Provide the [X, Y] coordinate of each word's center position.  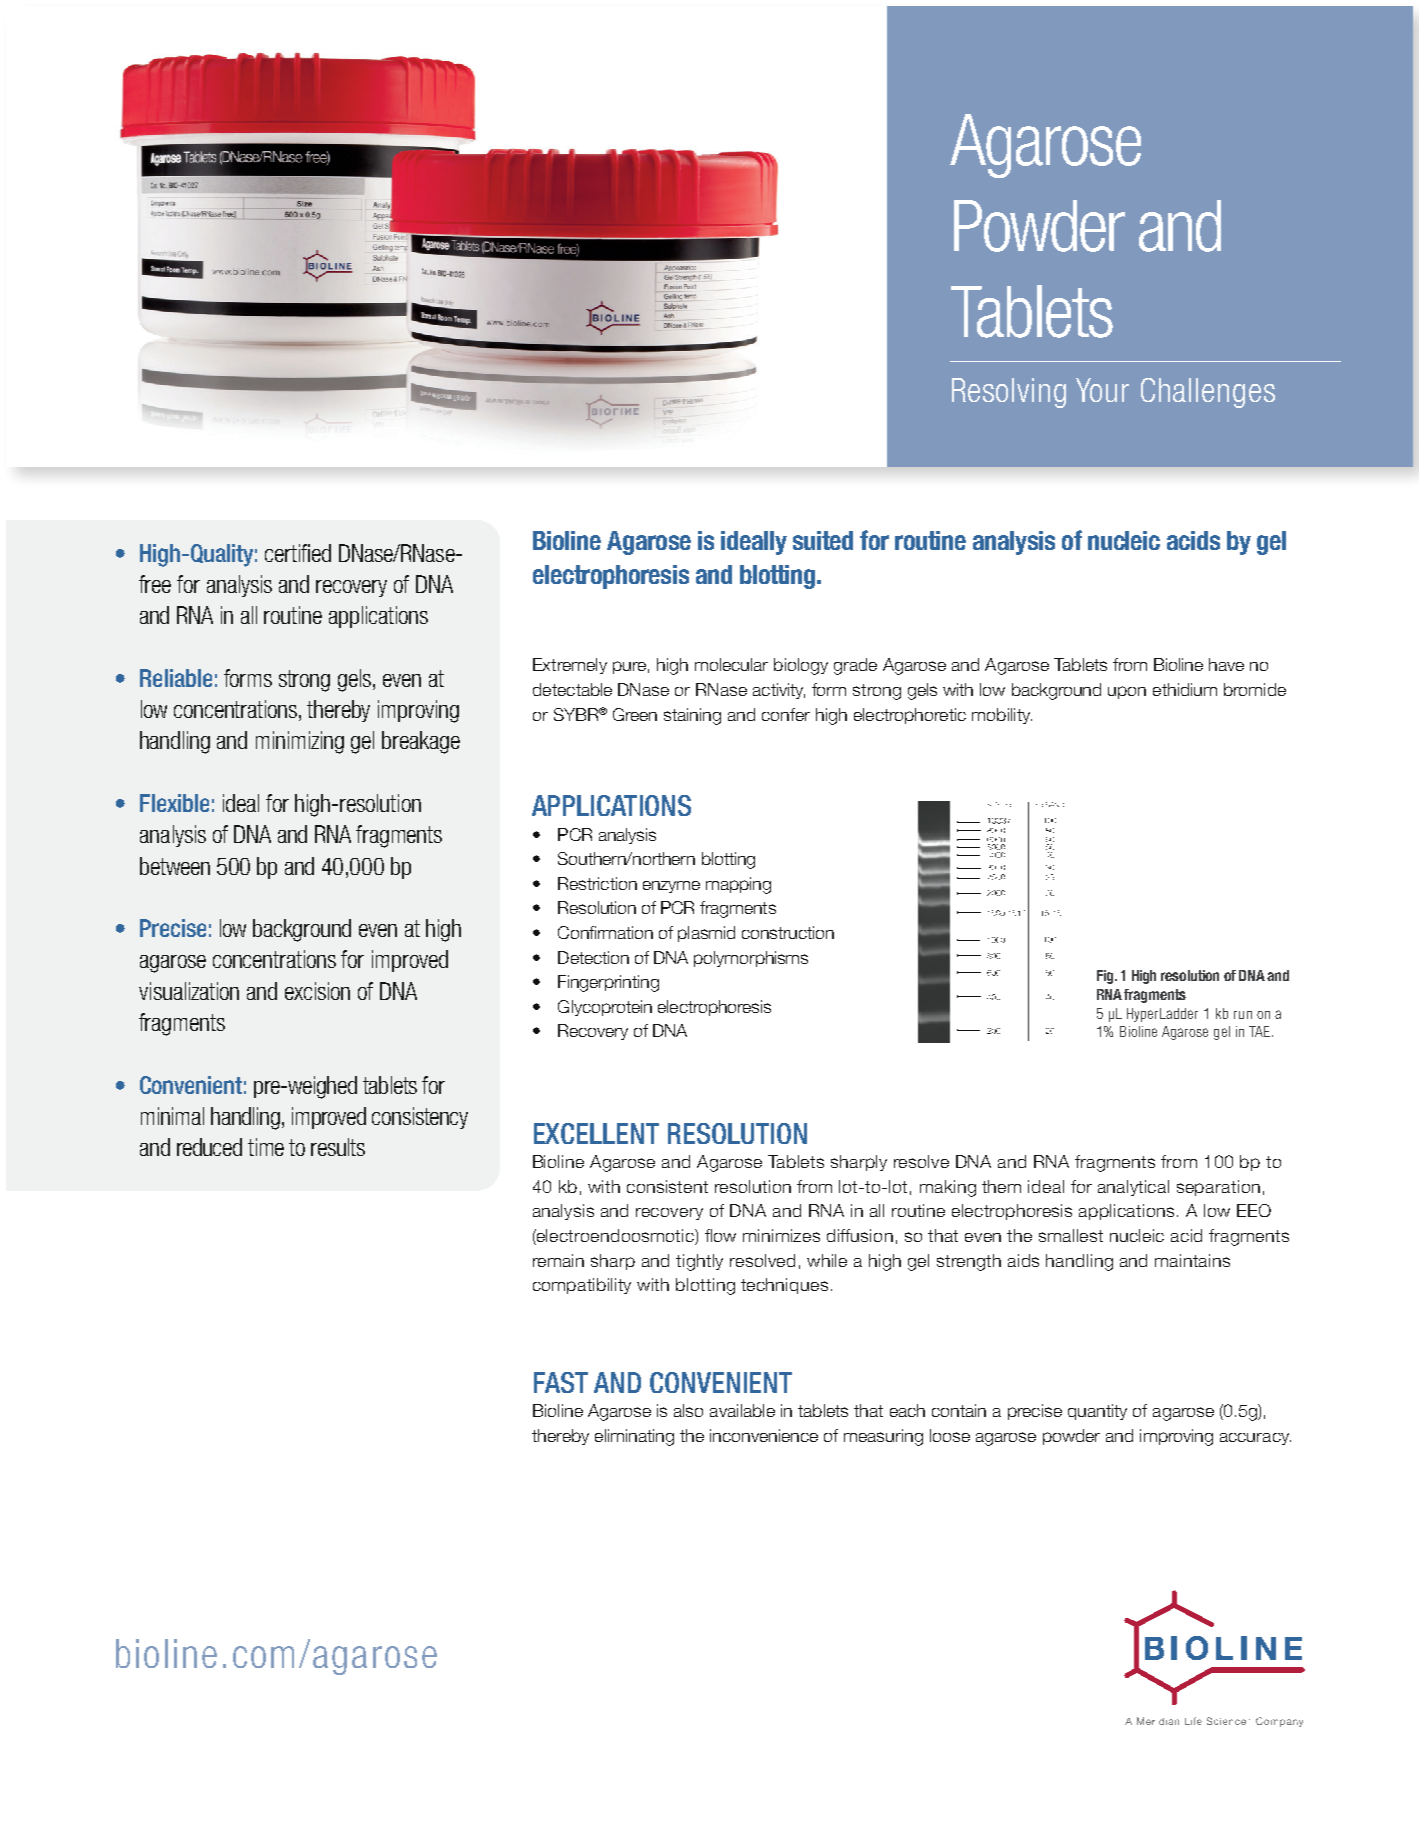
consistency [420, 1118]
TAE [1259, 1031]
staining [692, 716]
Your [1102, 390]
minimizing [300, 742]
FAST [561, 1382]
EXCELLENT [596, 1133]
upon [1127, 692]
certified [298, 553]
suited [823, 540]
